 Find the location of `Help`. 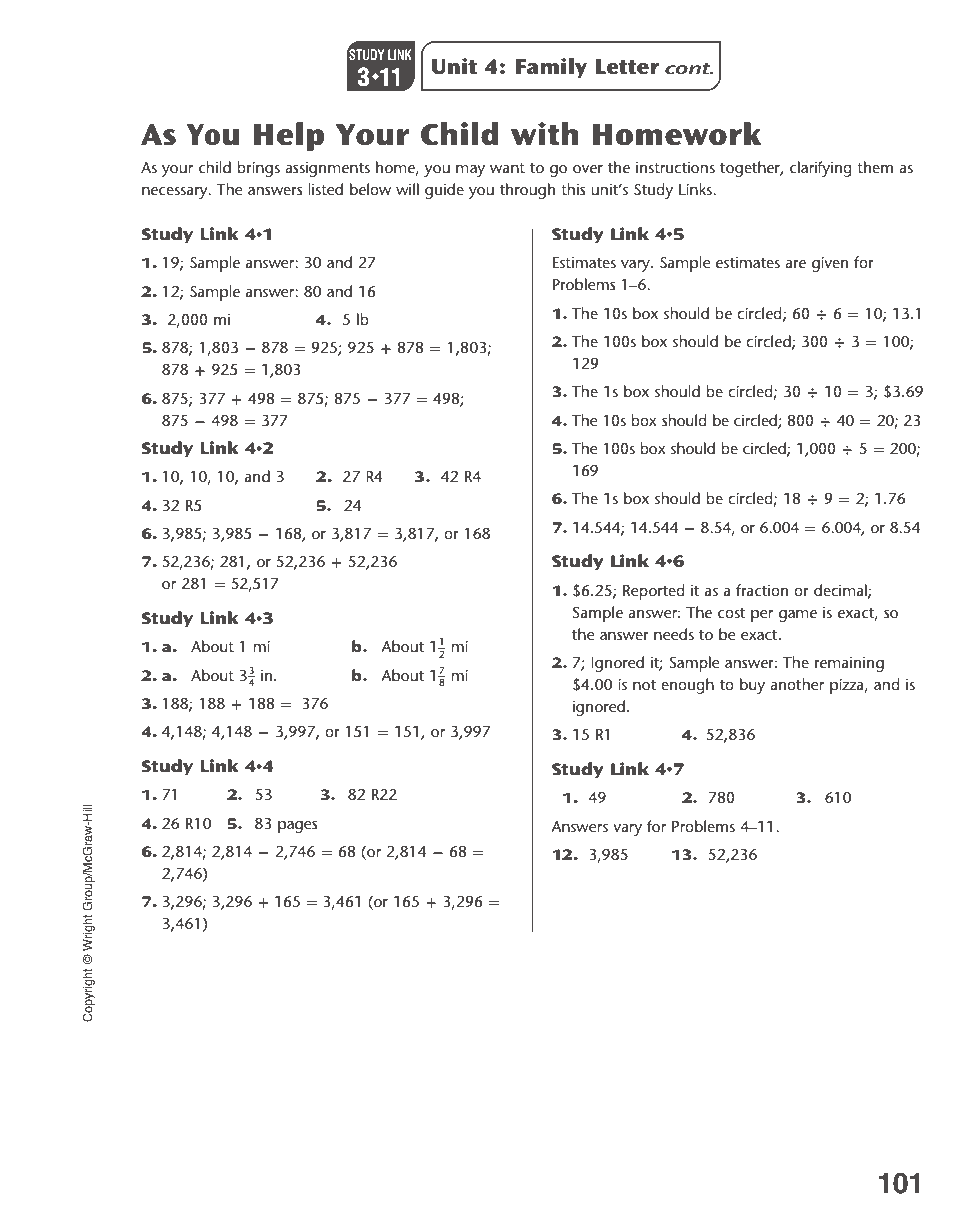

Help is located at coordinates (289, 136).
